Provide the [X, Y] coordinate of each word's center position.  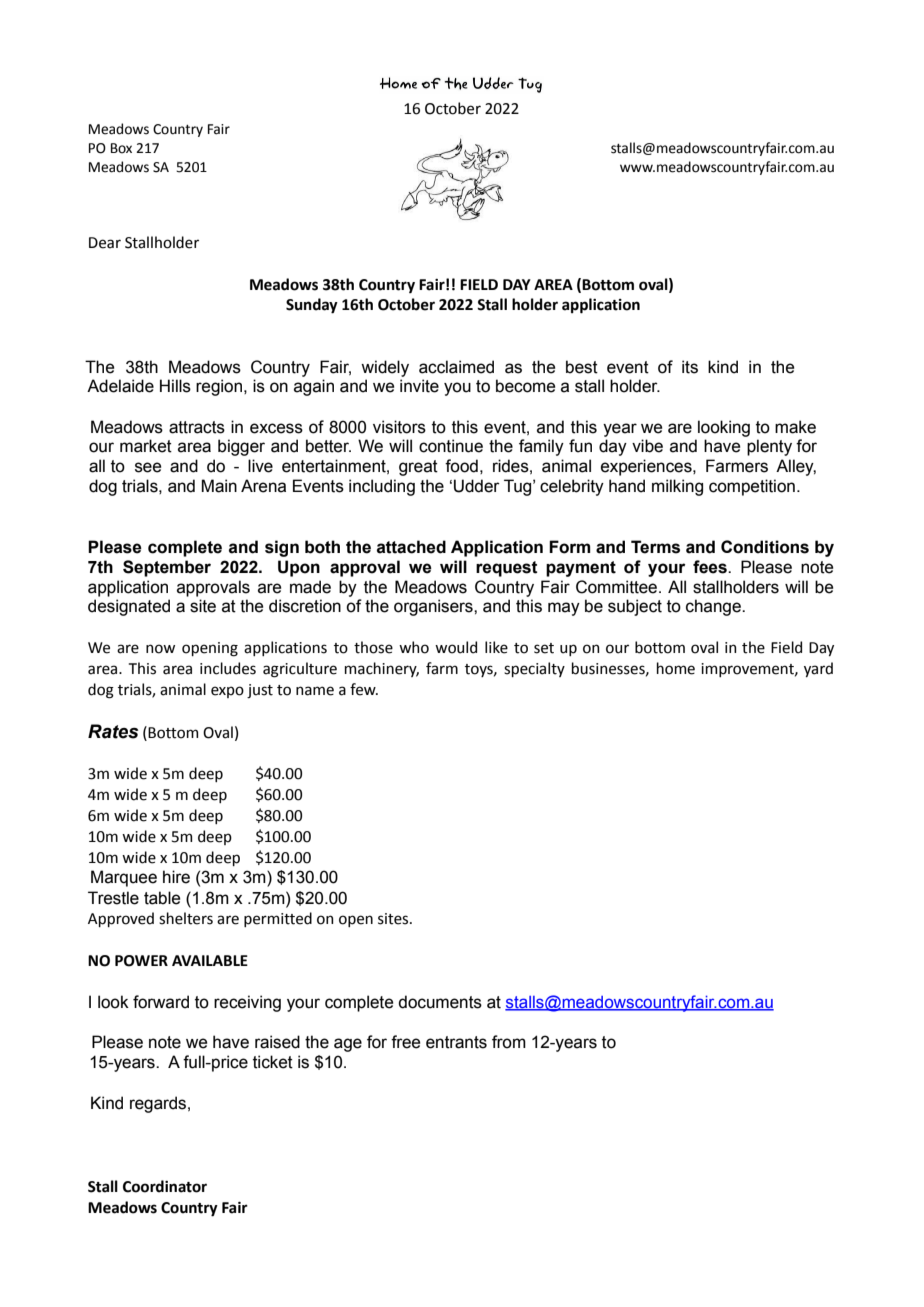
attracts [197, 427]
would [456, 647]
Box [121, 148]
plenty [769, 447]
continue [451, 446]
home [676, 668]
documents [440, 1002]
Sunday [312, 306]
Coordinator [165, 1186]
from [509, 1042]
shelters [186, 918]
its [690, 367]
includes [228, 668]
